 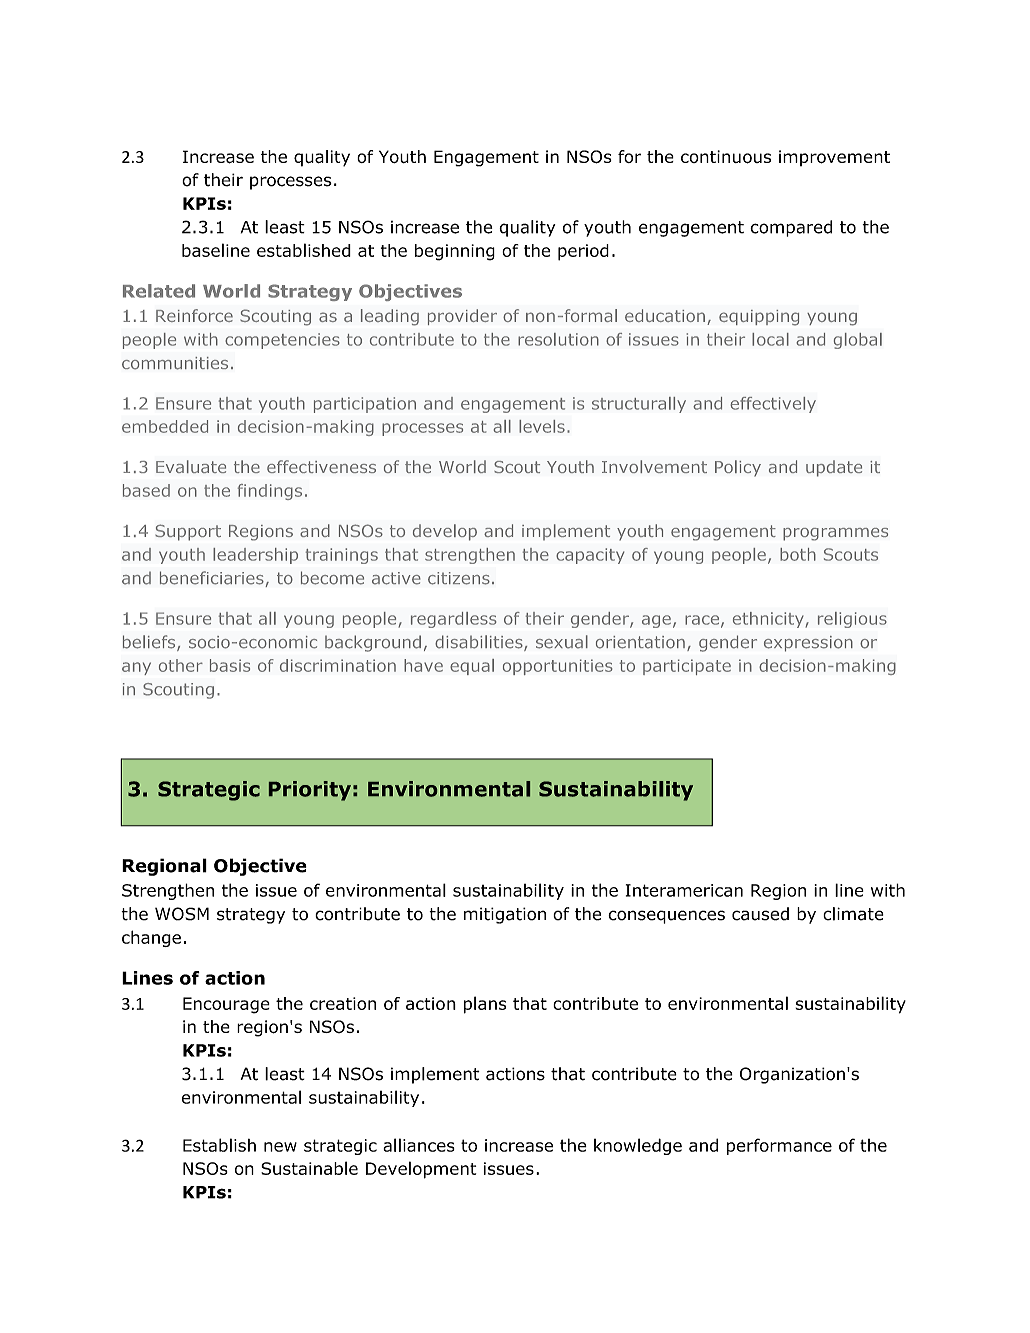 I want to click on new, so click(x=280, y=1147).
